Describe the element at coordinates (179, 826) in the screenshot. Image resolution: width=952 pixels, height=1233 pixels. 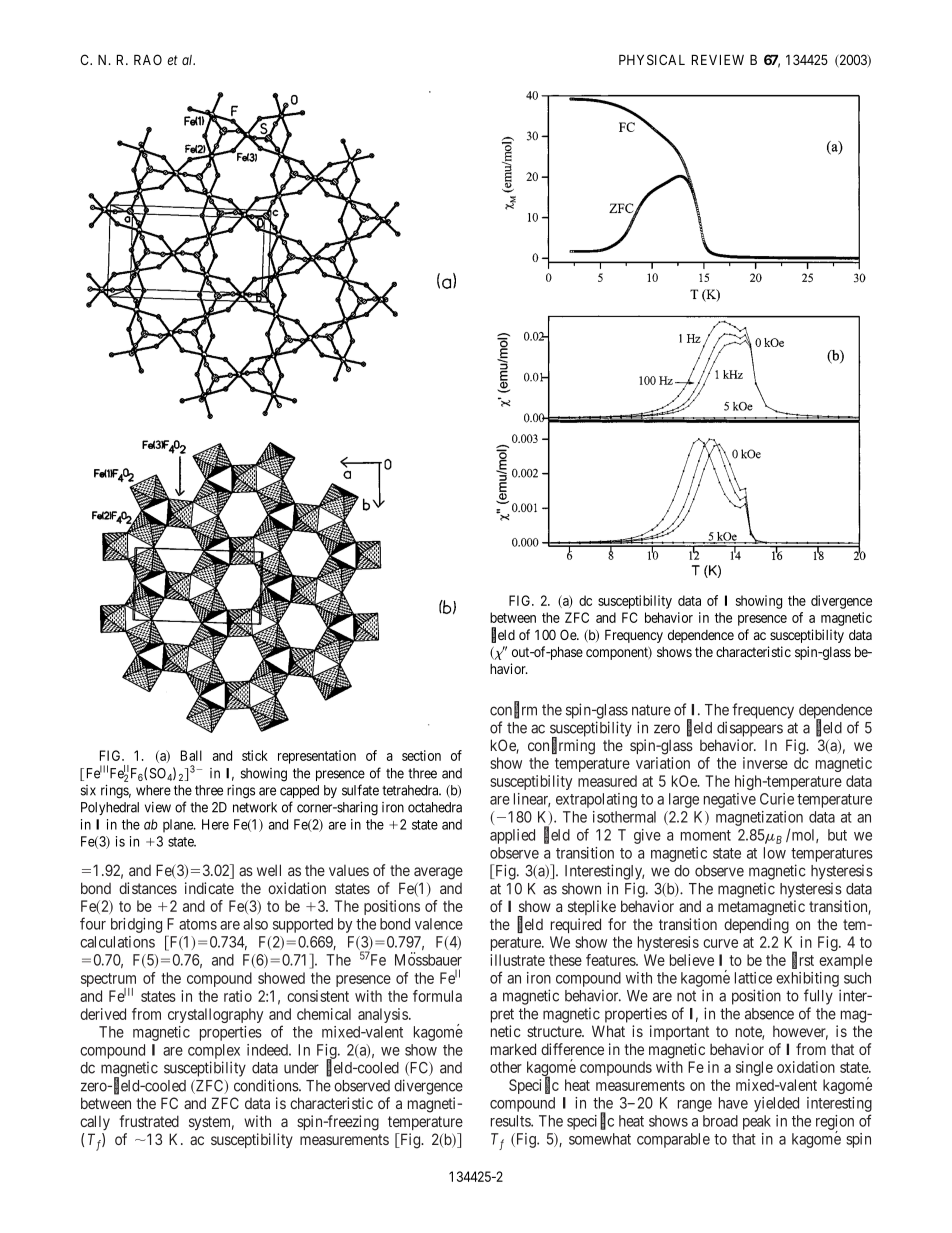
I see `plane` at that location.
